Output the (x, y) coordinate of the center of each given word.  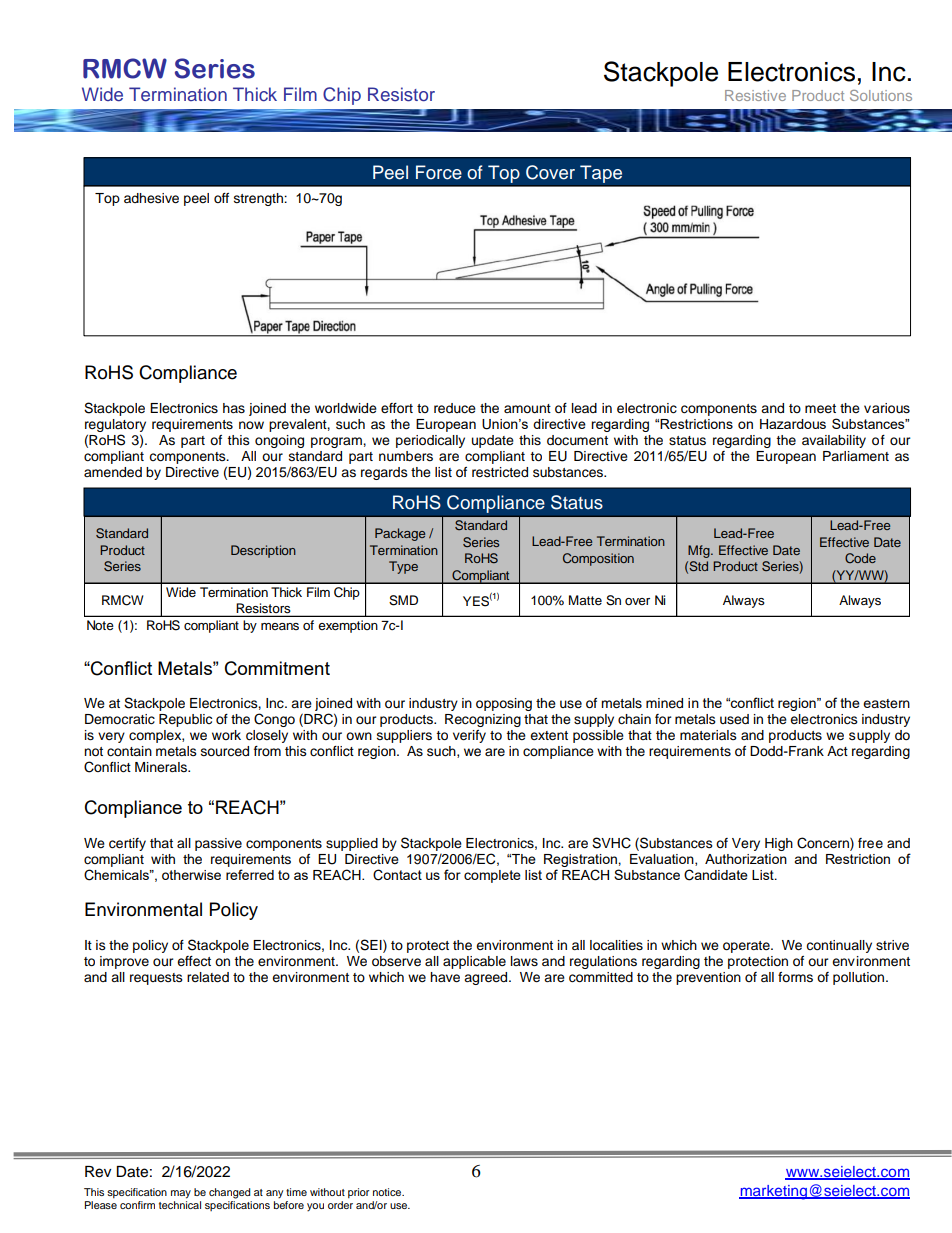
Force (439, 172)
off (221, 198)
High (779, 844)
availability (834, 441)
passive (218, 844)
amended (113, 472)
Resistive (755, 95)
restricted (500, 472)
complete (492, 876)
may (181, 1194)
